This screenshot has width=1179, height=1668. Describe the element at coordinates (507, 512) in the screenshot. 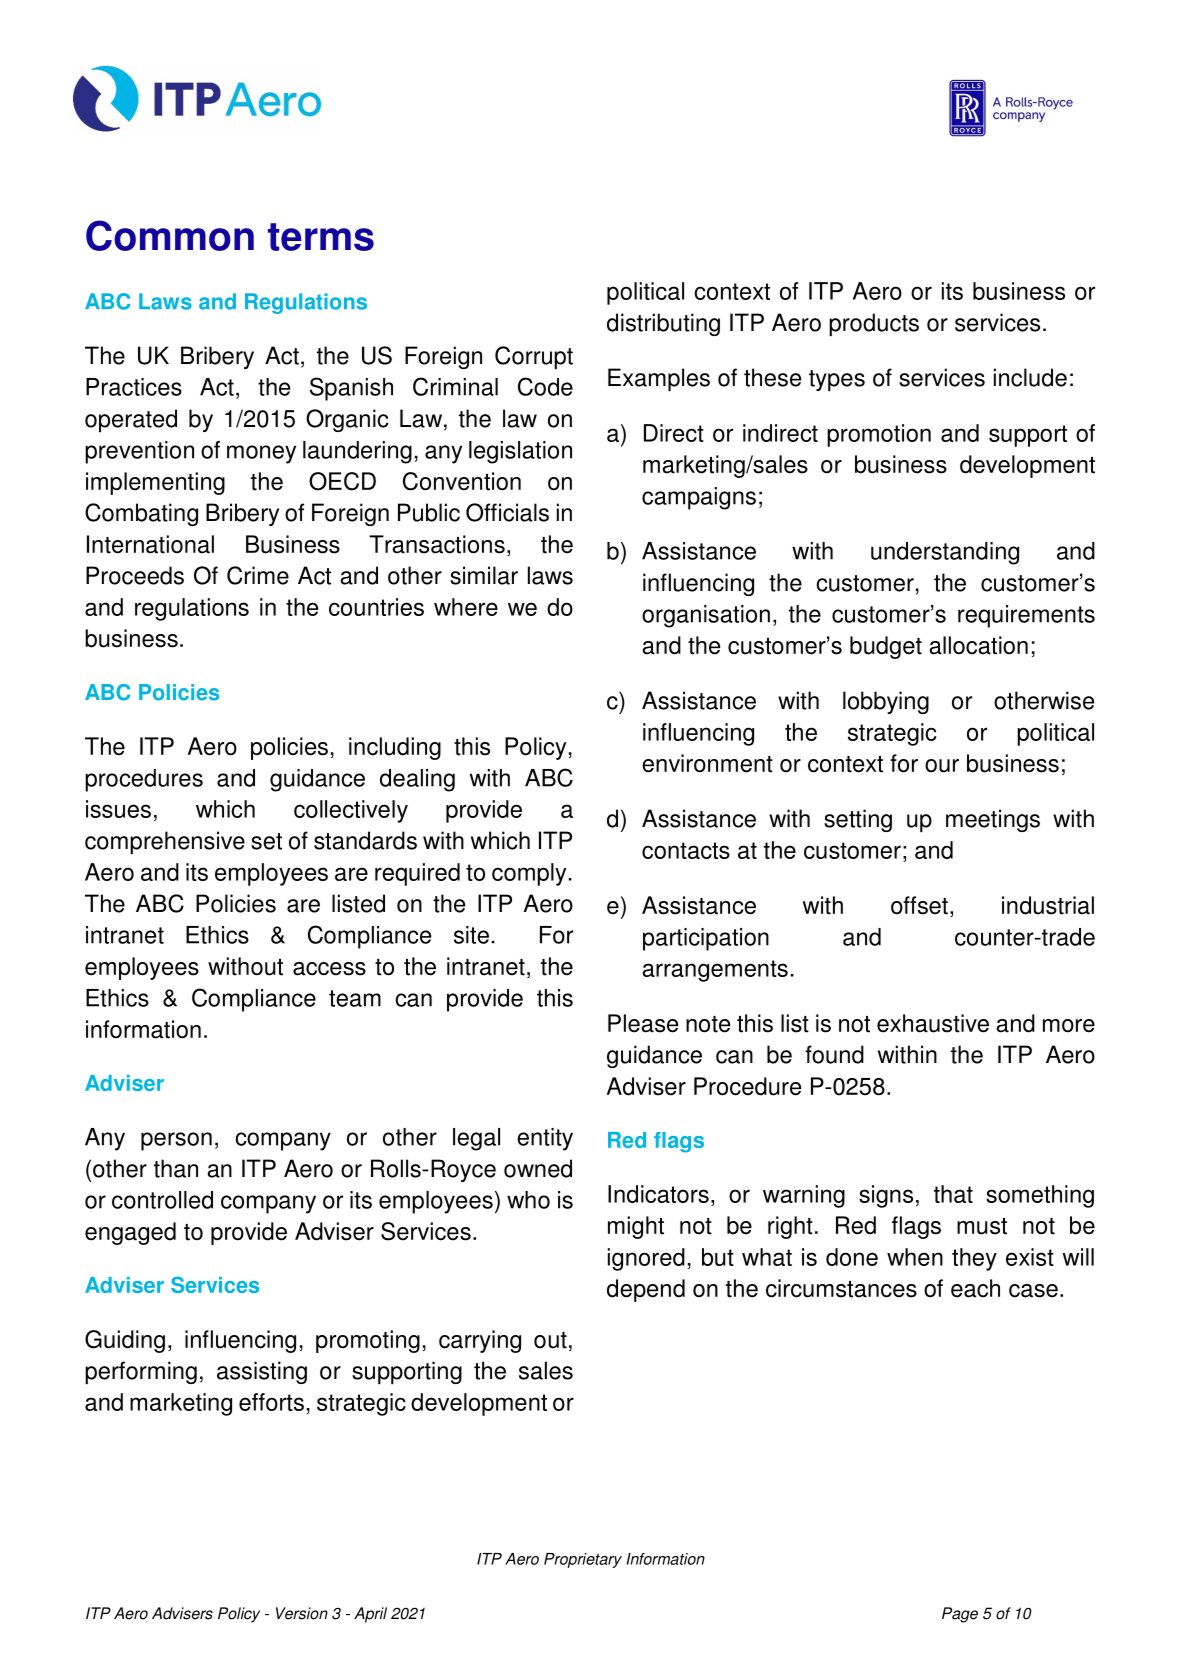

I see `Officials` at that location.
